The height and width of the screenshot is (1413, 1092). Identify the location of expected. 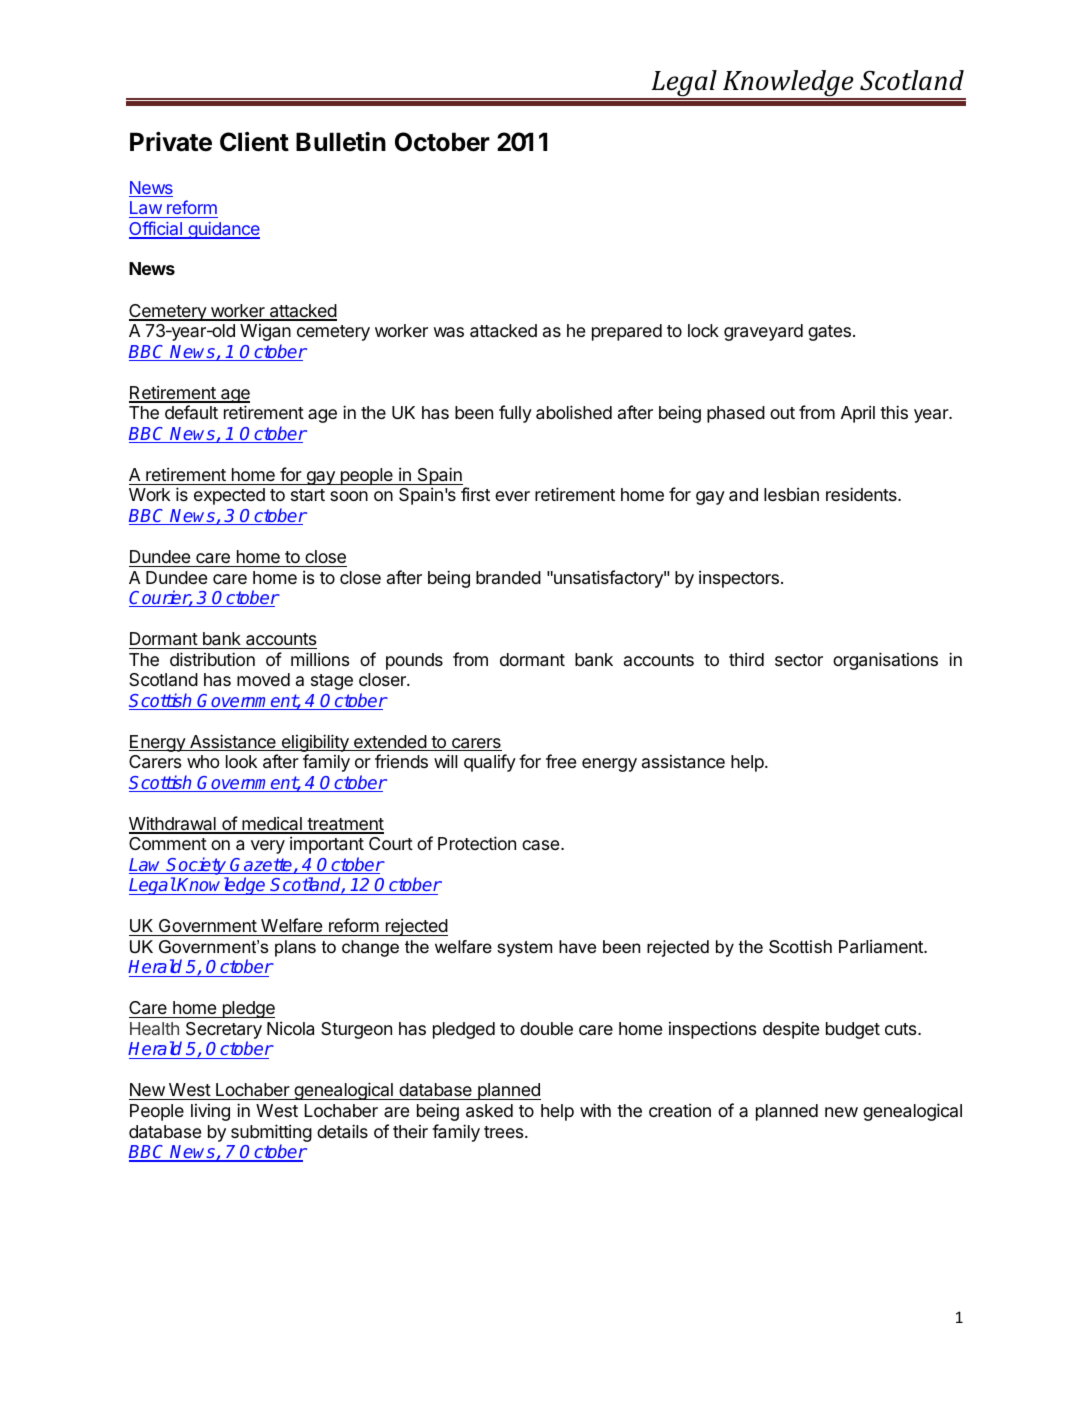
(229, 496).
